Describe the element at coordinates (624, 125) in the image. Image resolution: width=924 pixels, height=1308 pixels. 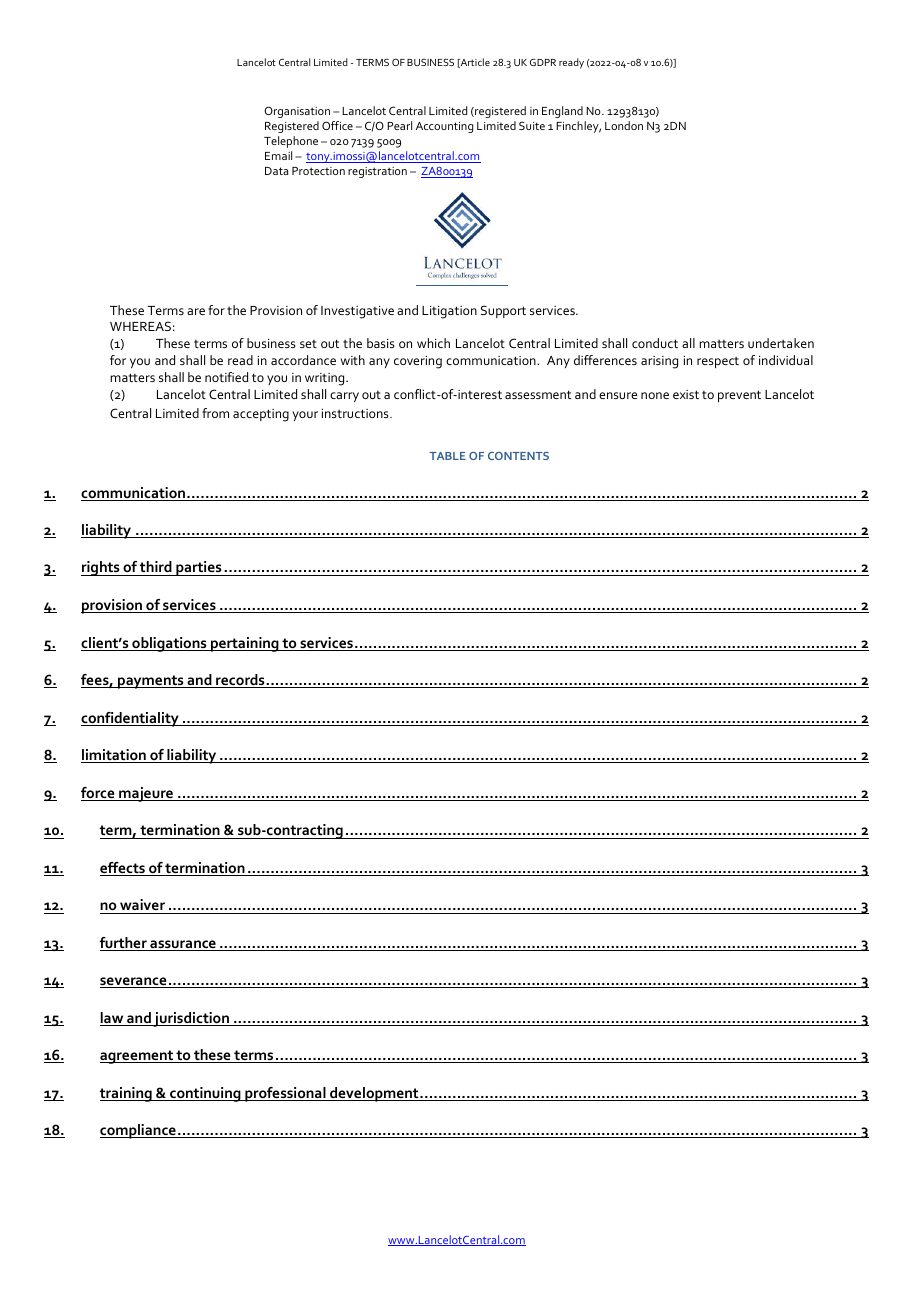
I see `London` at that location.
